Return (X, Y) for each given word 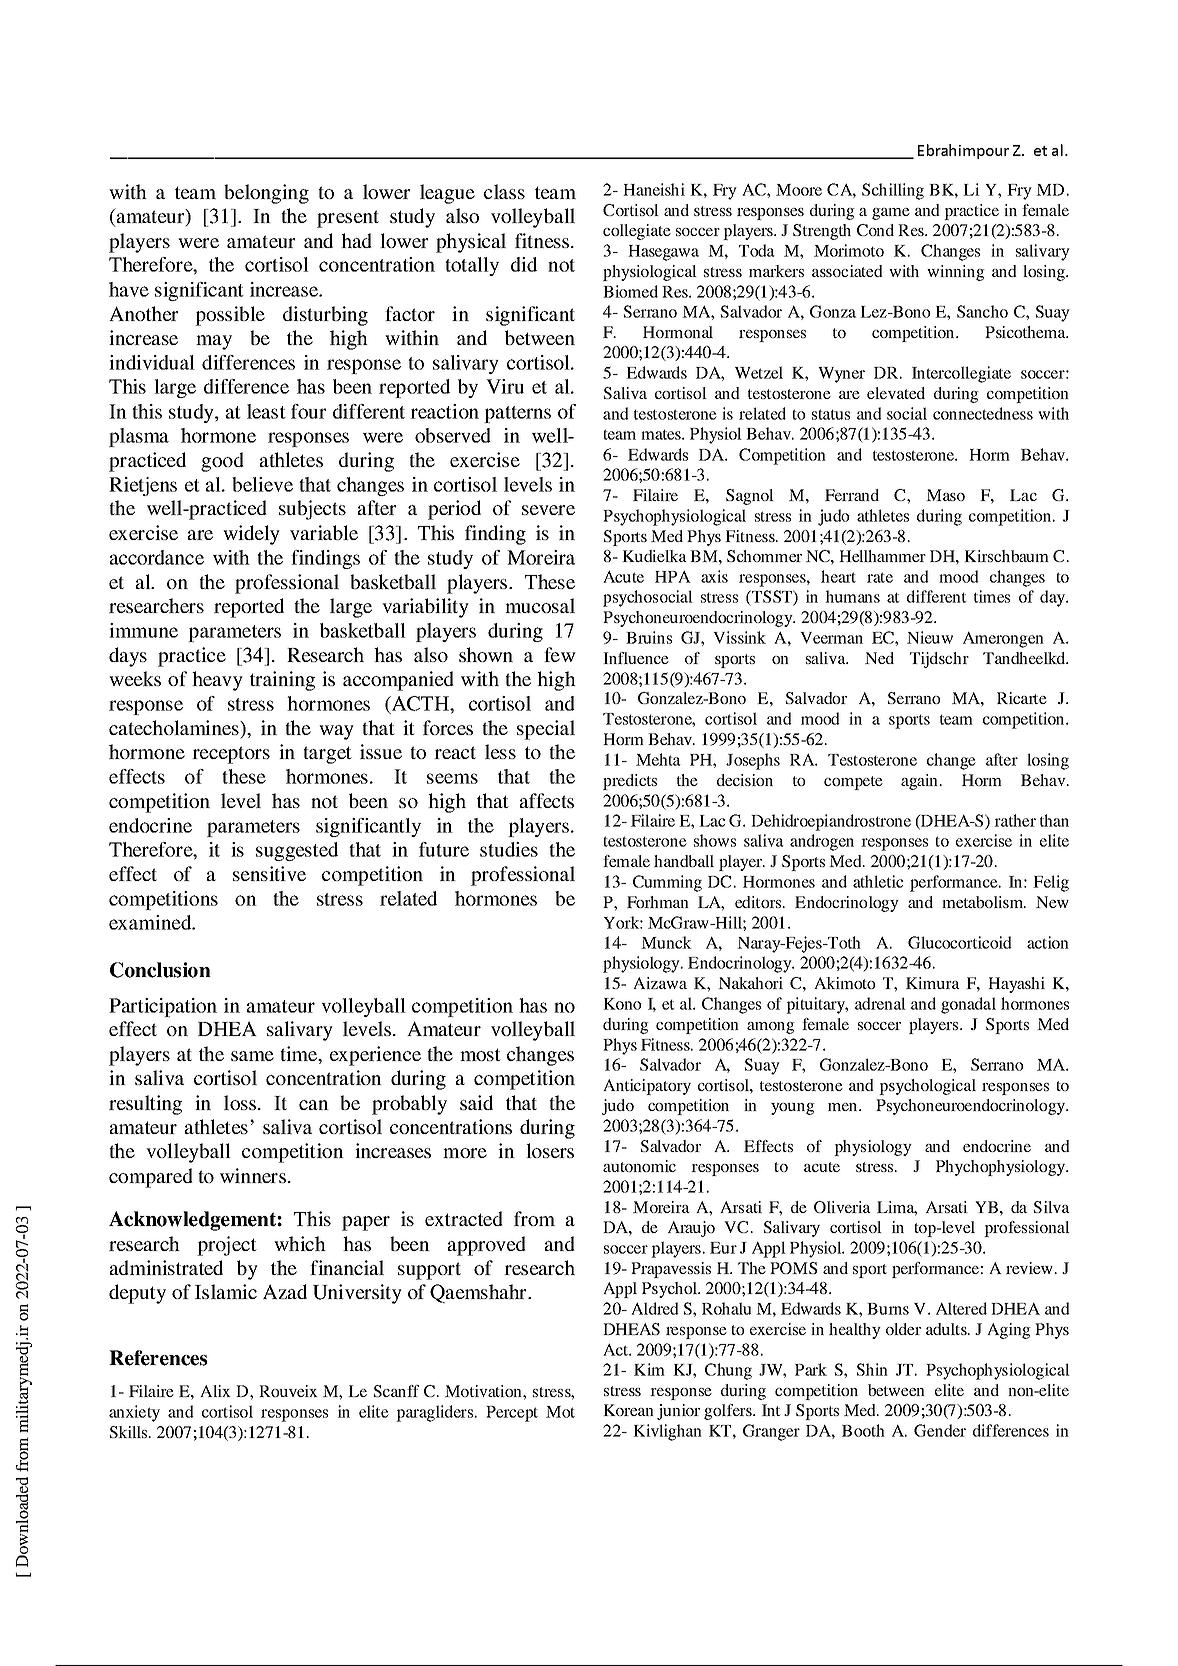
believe (262, 484)
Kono (622, 1004)
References (158, 1358)
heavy (217, 681)
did (524, 264)
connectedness (983, 413)
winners (253, 1175)
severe (548, 510)
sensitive (269, 873)
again (921, 782)
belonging (266, 194)
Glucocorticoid (960, 942)
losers (550, 1150)
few (560, 654)
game (891, 214)
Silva (1052, 1207)
